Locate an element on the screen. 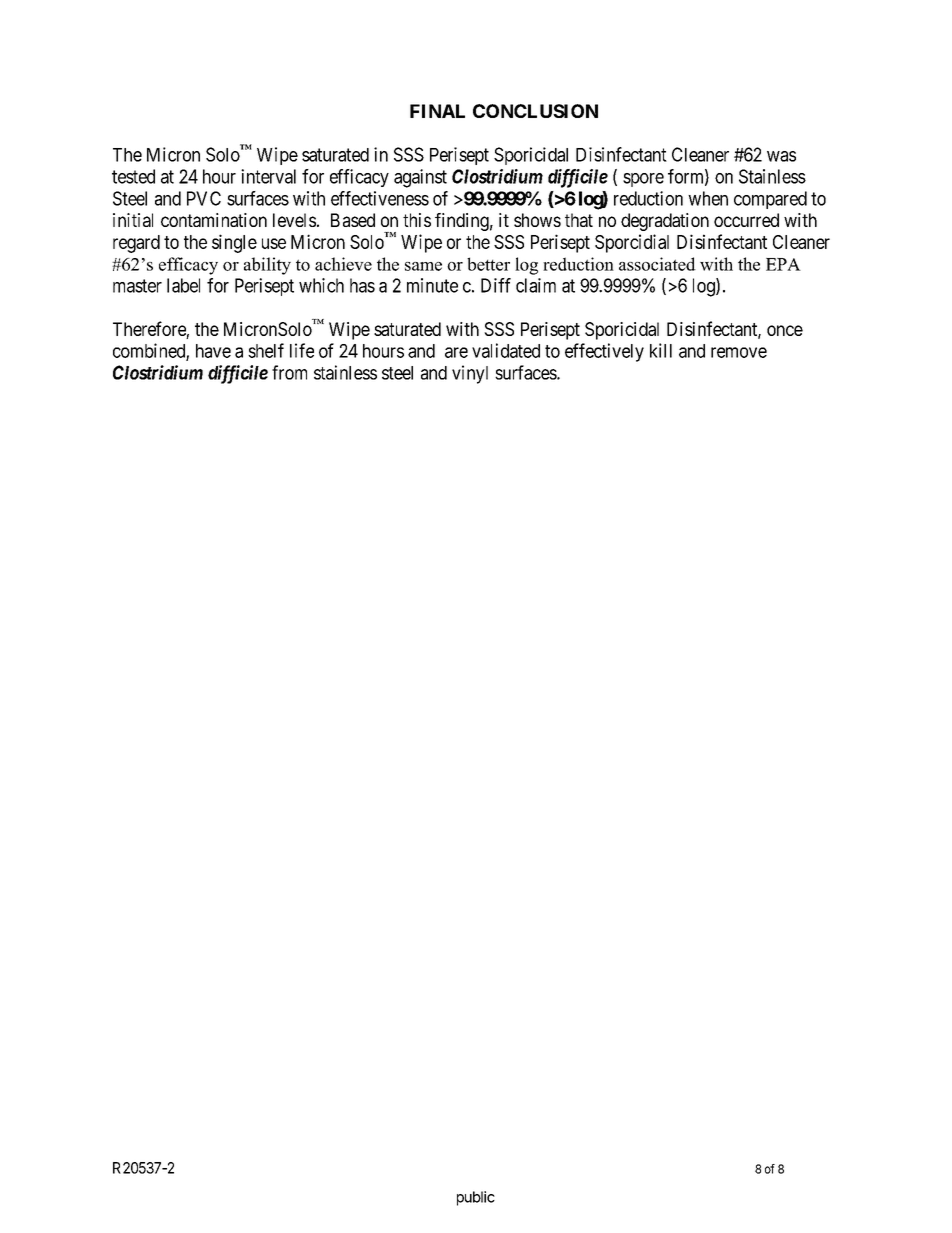  validated is located at coordinates (506, 350).
